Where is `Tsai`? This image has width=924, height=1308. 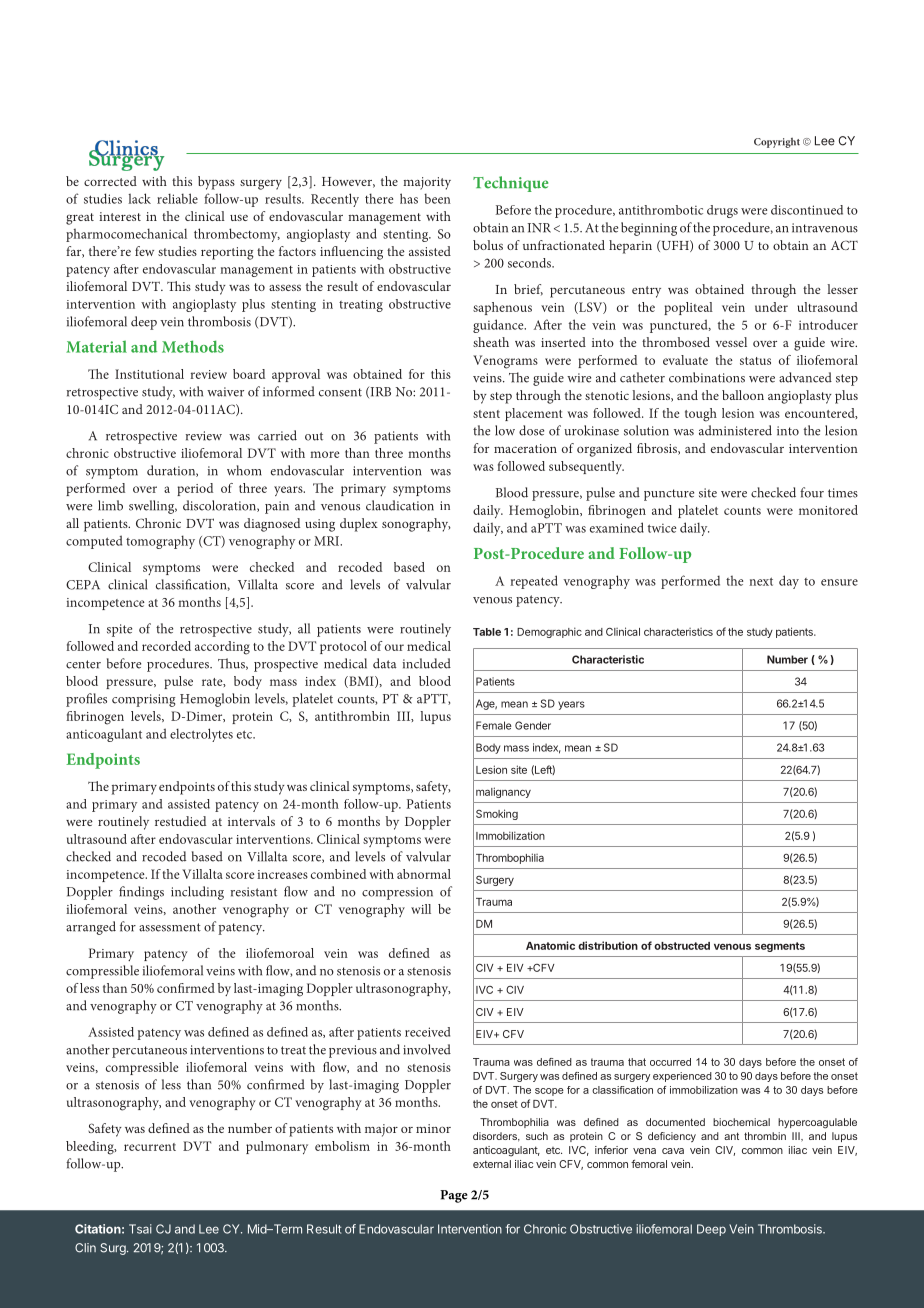
Tsai is located at coordinates (140, 1229).
